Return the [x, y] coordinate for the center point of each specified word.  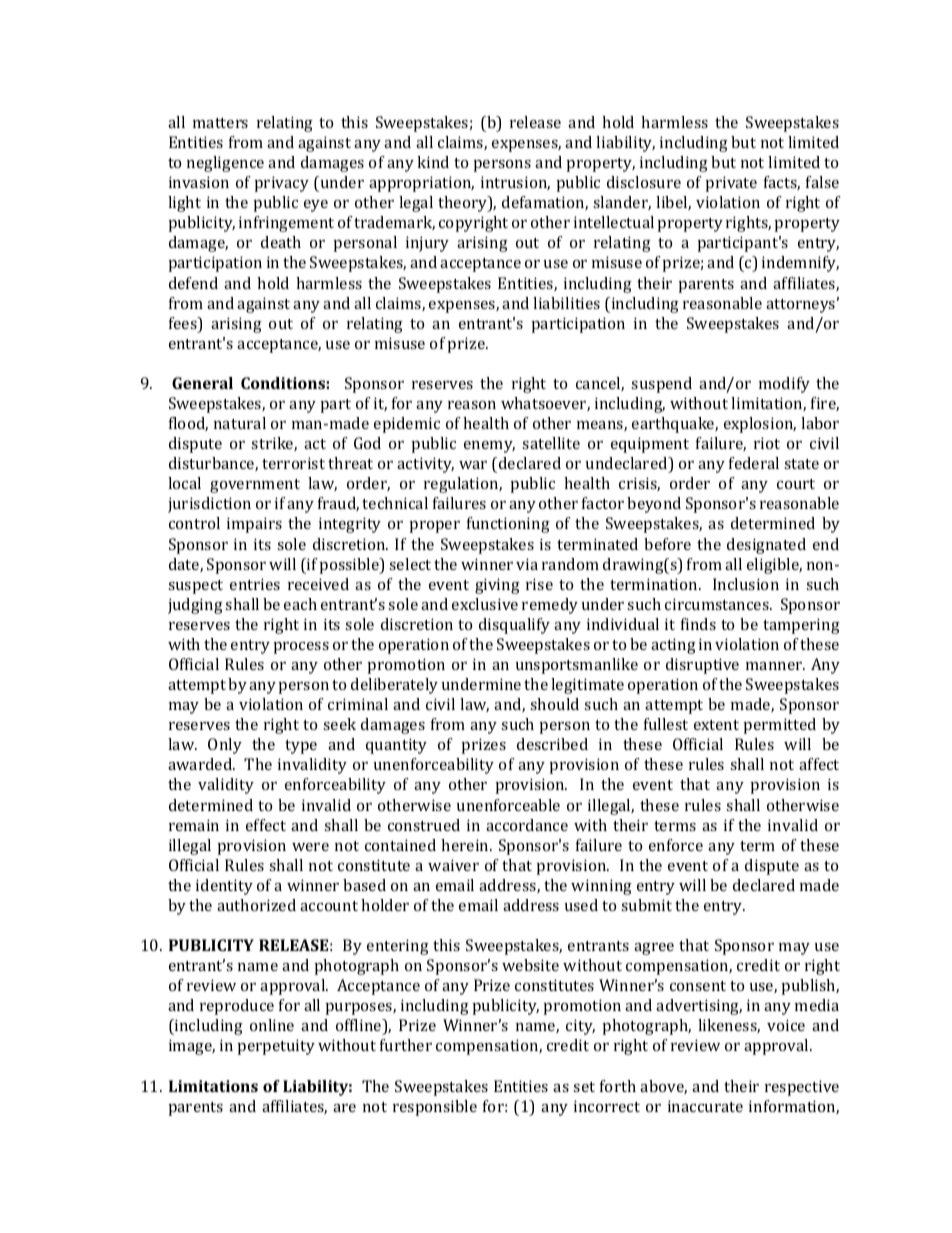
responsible [435, 1108]
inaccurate [705, 1106]
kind [433, 162]
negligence [225, 164]
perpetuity [276, 1047]
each [300, 604]
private [731, 184]
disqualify [514, 626]
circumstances [718, 604]
